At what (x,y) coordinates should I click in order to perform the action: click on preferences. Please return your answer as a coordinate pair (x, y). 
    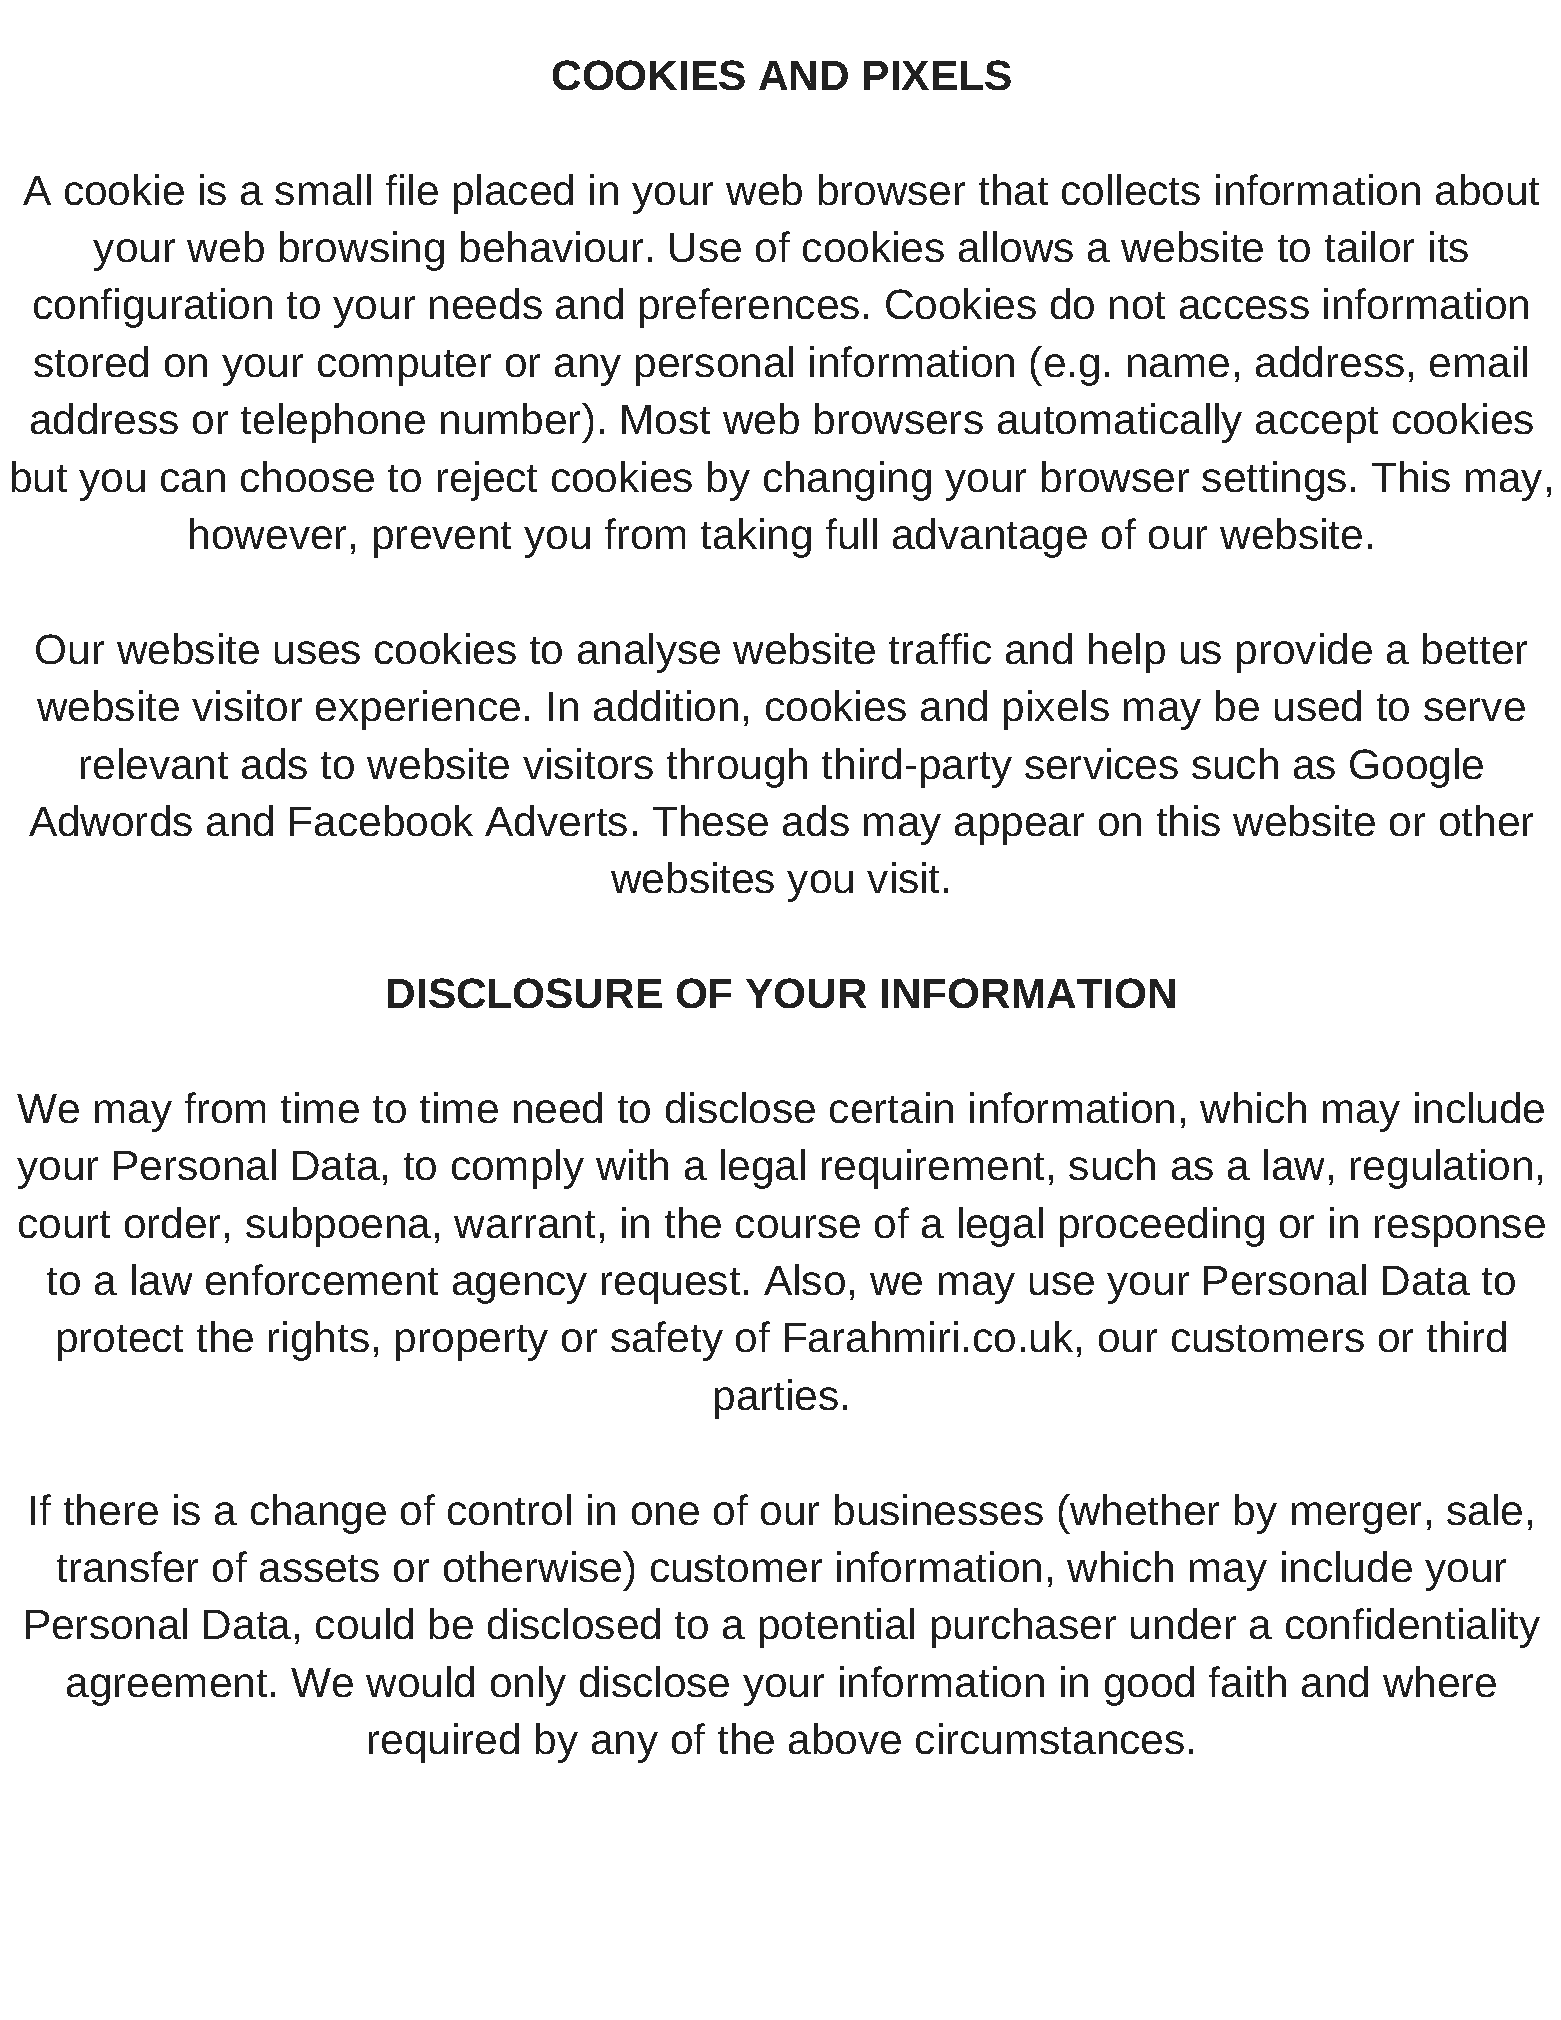
    Looking at the image, I should click on (749, 308).
